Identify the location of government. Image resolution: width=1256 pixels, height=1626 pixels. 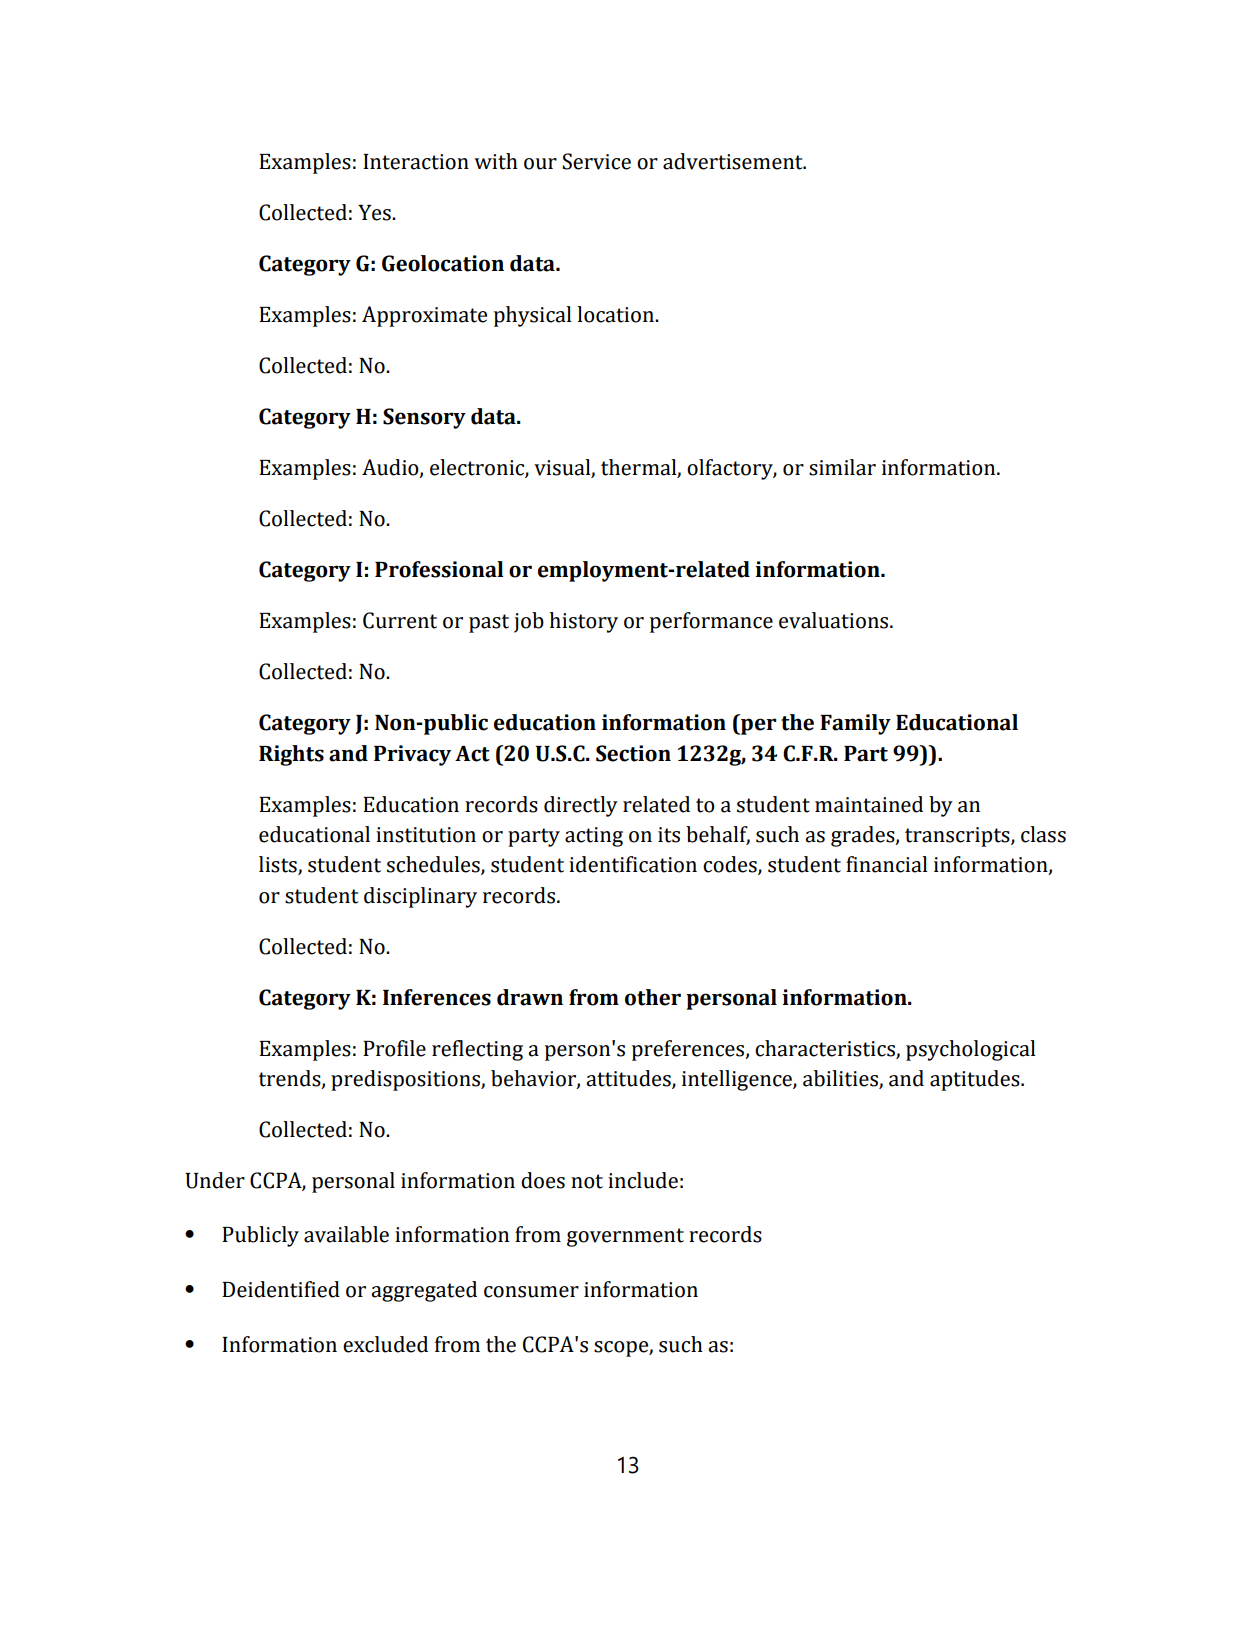
(625, 1237).
